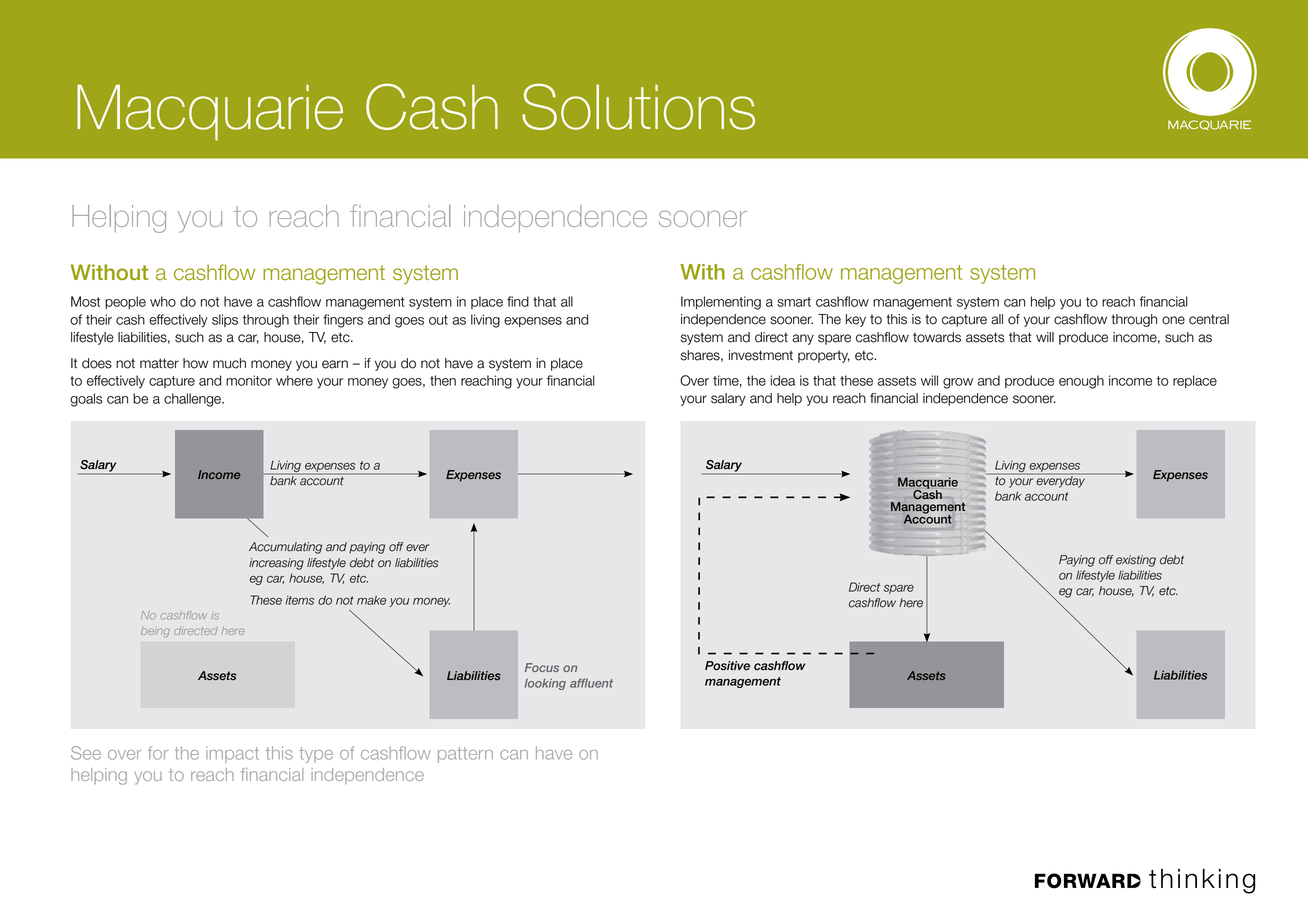 The width and height of the page is (1308, 924). What do you see at coordinates (783, 380) in the page?
I see `idea` at bounding box center [783, 380].
